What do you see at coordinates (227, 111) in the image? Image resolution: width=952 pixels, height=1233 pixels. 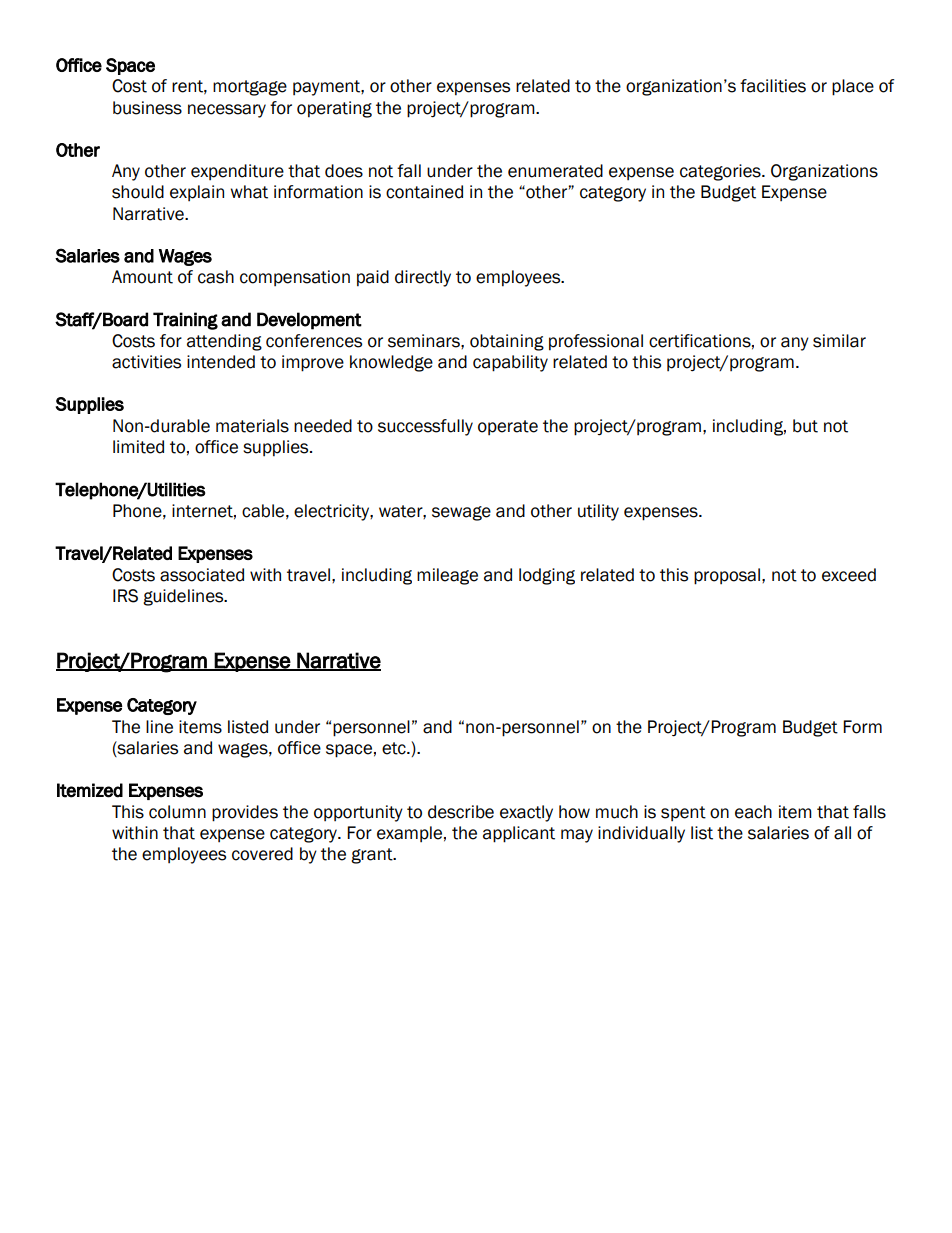 I see `necessary` at bounding box center [227, 111].
